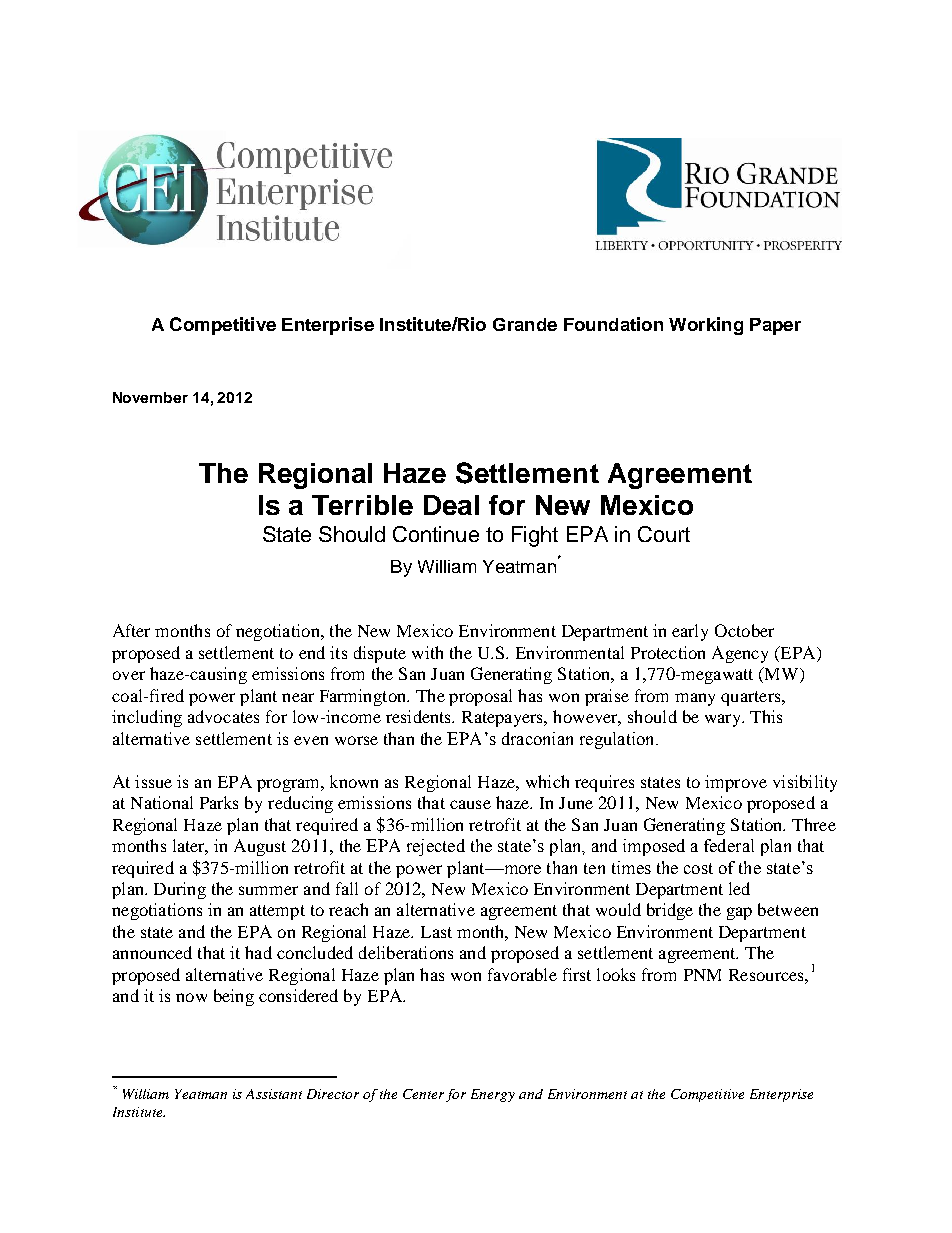  Describe the element at coordinates (480, 697) in the screenshot. I see `proposal` at that location.
